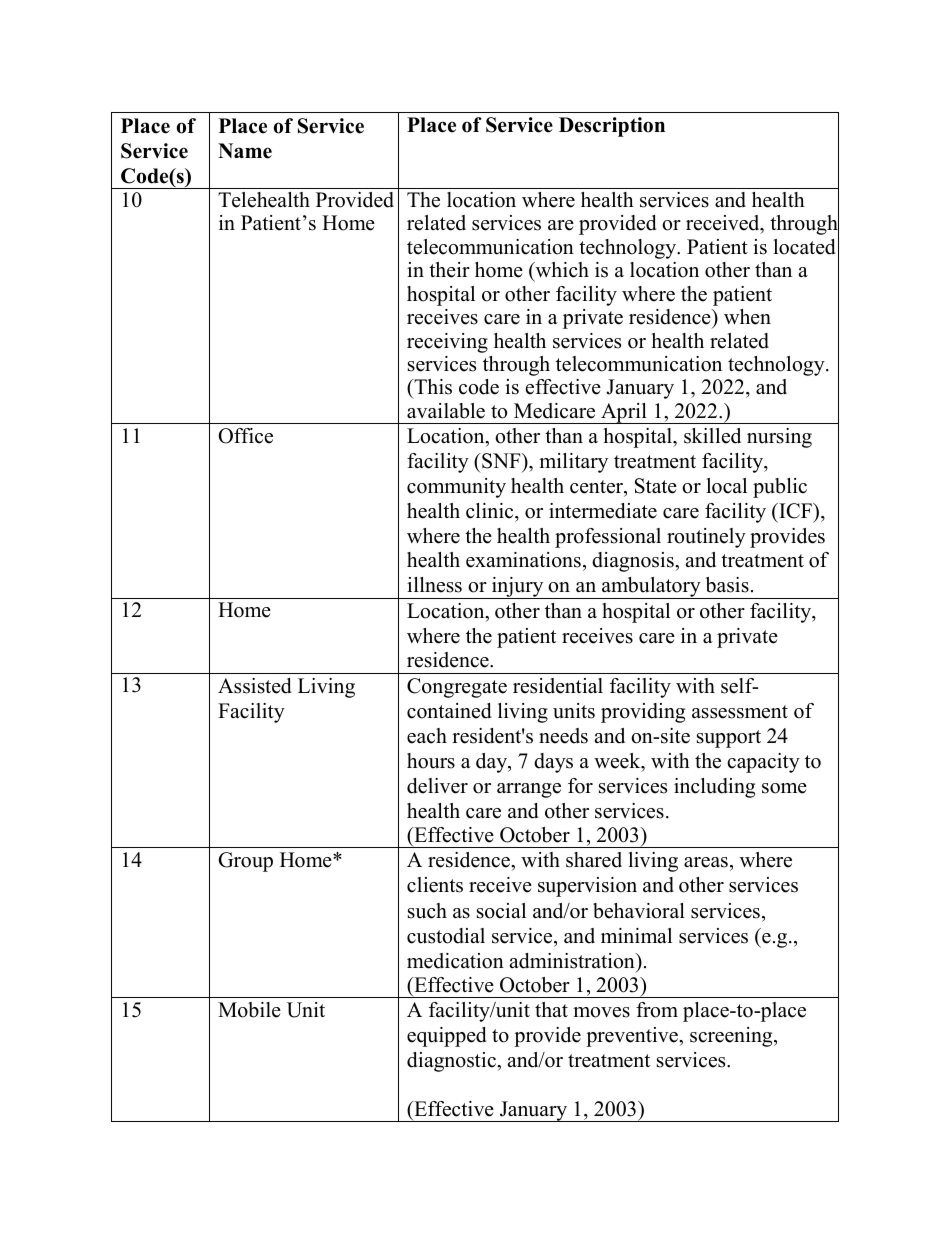 This image has width=952, height=1233. Describe the element at coordinates (434, 585) in the image. I see `illness` at that location.
